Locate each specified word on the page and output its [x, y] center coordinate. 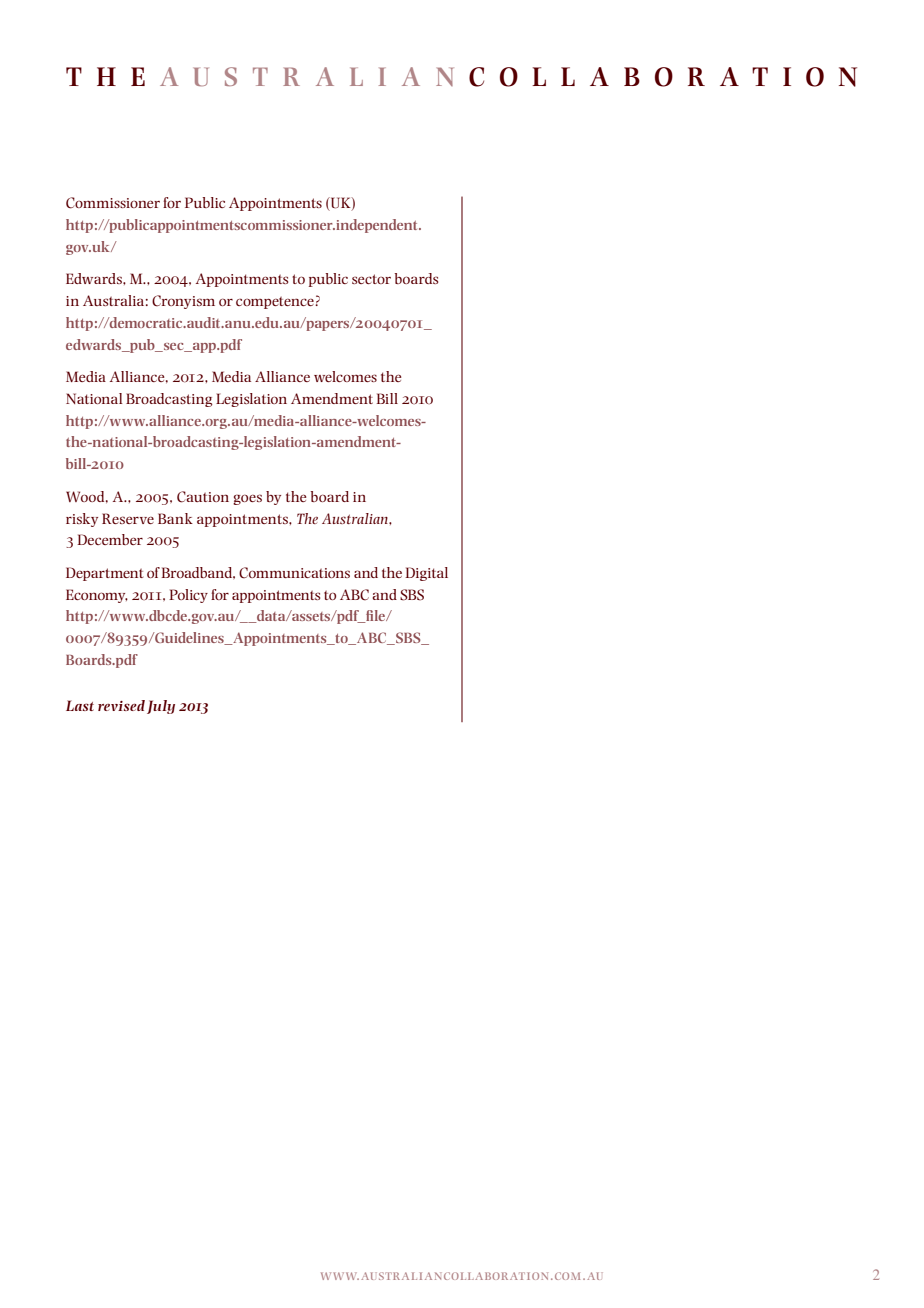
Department [104, 574]
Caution [203, 497]
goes [247, 499]
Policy [188, 596]
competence [276, 303]
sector [371, 279]
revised [121, 705]
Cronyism [183, 302]
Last [80, 705]
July [161, 707]
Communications [294, 573]
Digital [426, 574]
